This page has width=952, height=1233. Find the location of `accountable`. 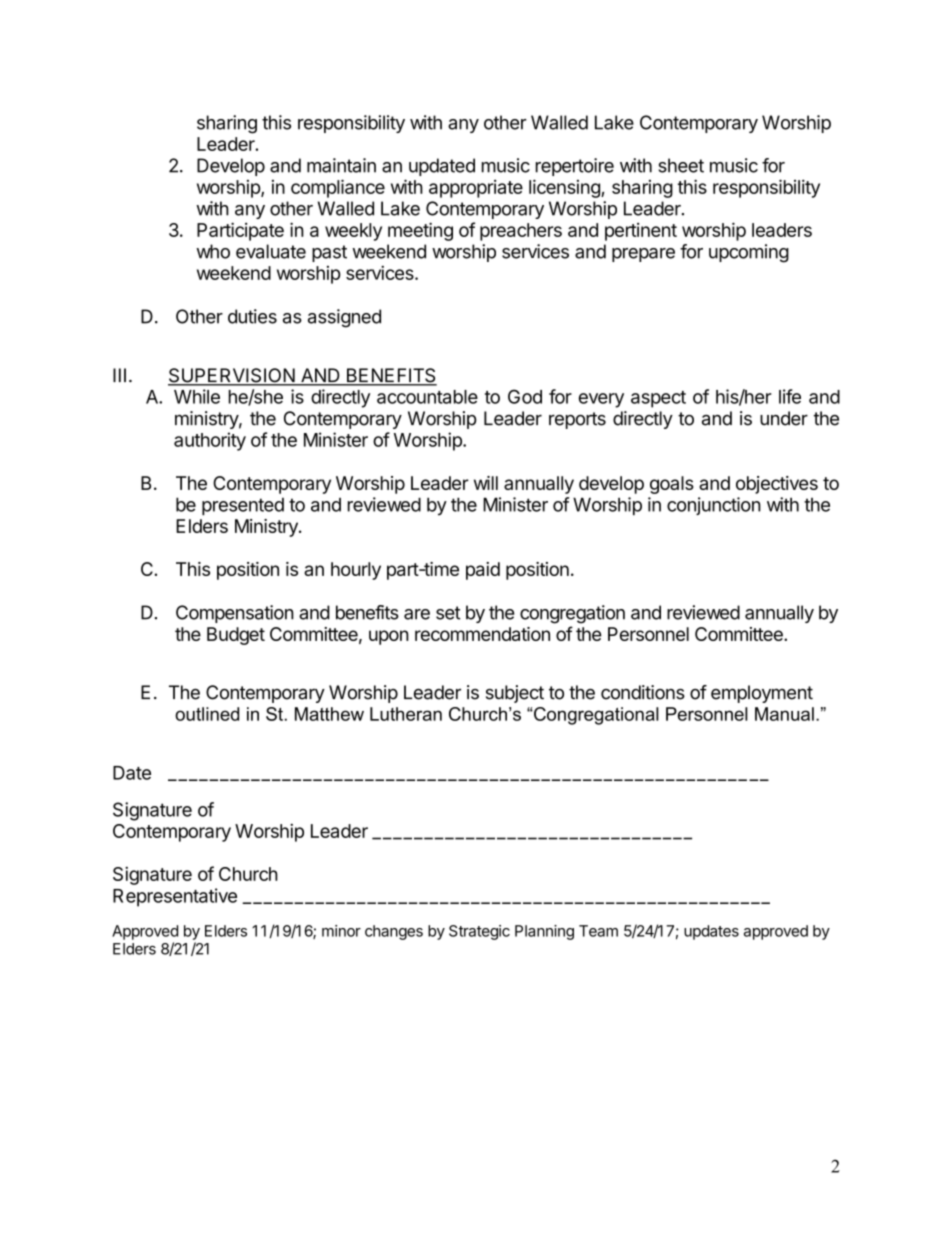

accountable is located at coordinates (427, 397).
